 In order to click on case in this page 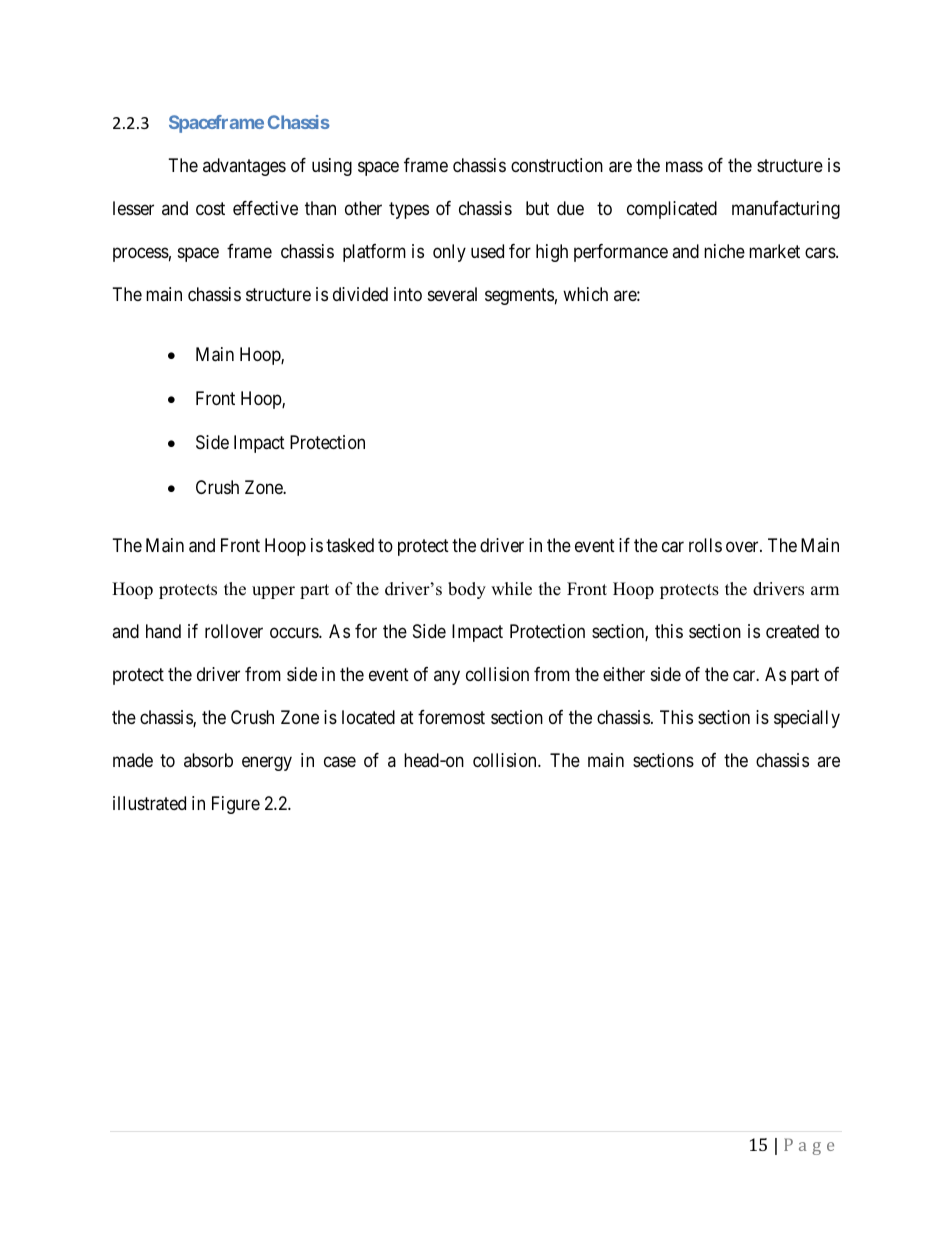, I will do `click(340, 761)`.
